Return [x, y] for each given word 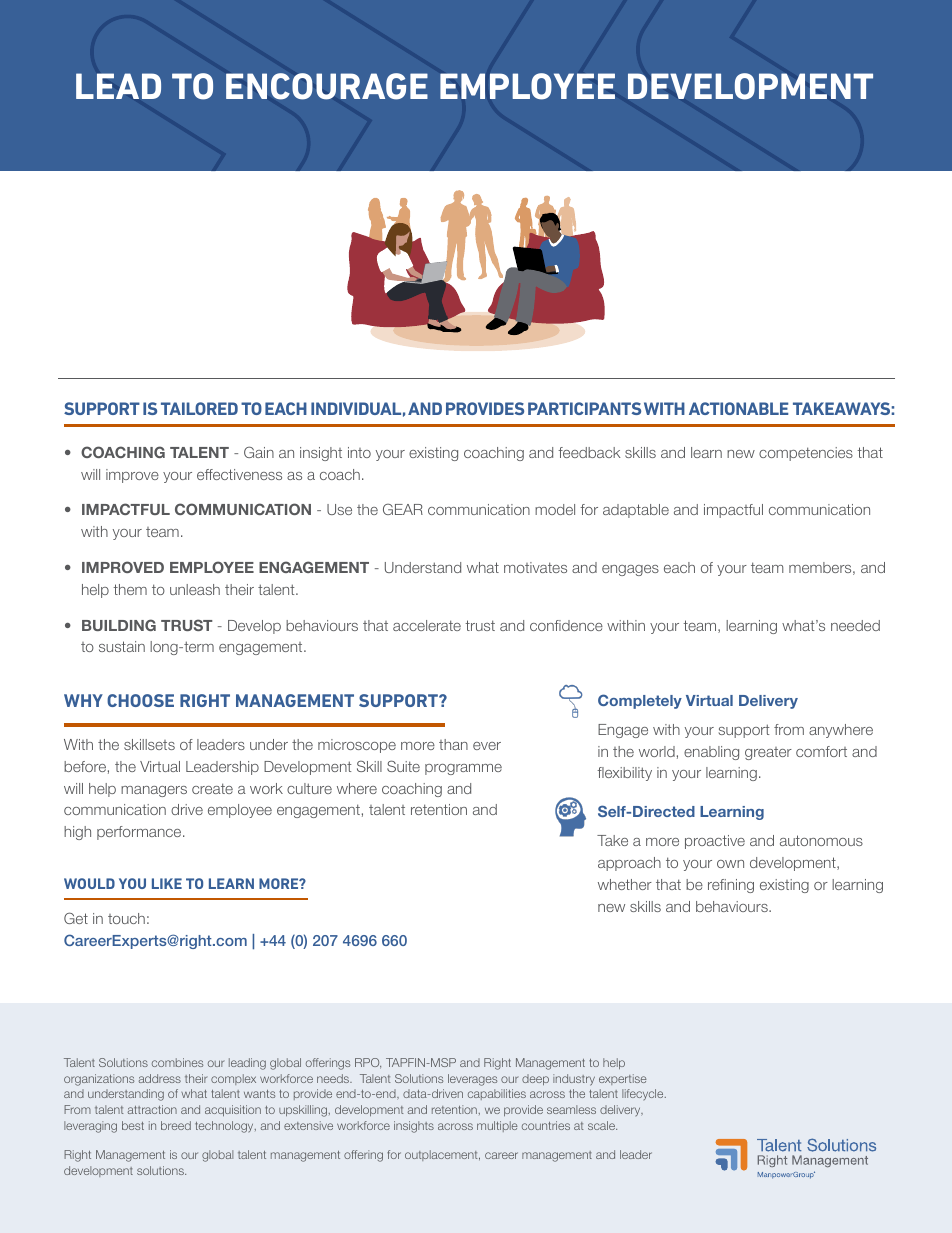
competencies [806, 454]
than [453, 744]
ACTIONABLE [739, 408]
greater [768, 753]
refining [731, 886]
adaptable [636, 511]
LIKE [167, 883]
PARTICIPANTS [584, 408]
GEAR [403, 509]
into [359, 452]
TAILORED [199, 408]
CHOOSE [140, 700]
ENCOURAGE [327, 86]
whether [625, 884]
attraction [152, 1109]
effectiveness [239, 474]
